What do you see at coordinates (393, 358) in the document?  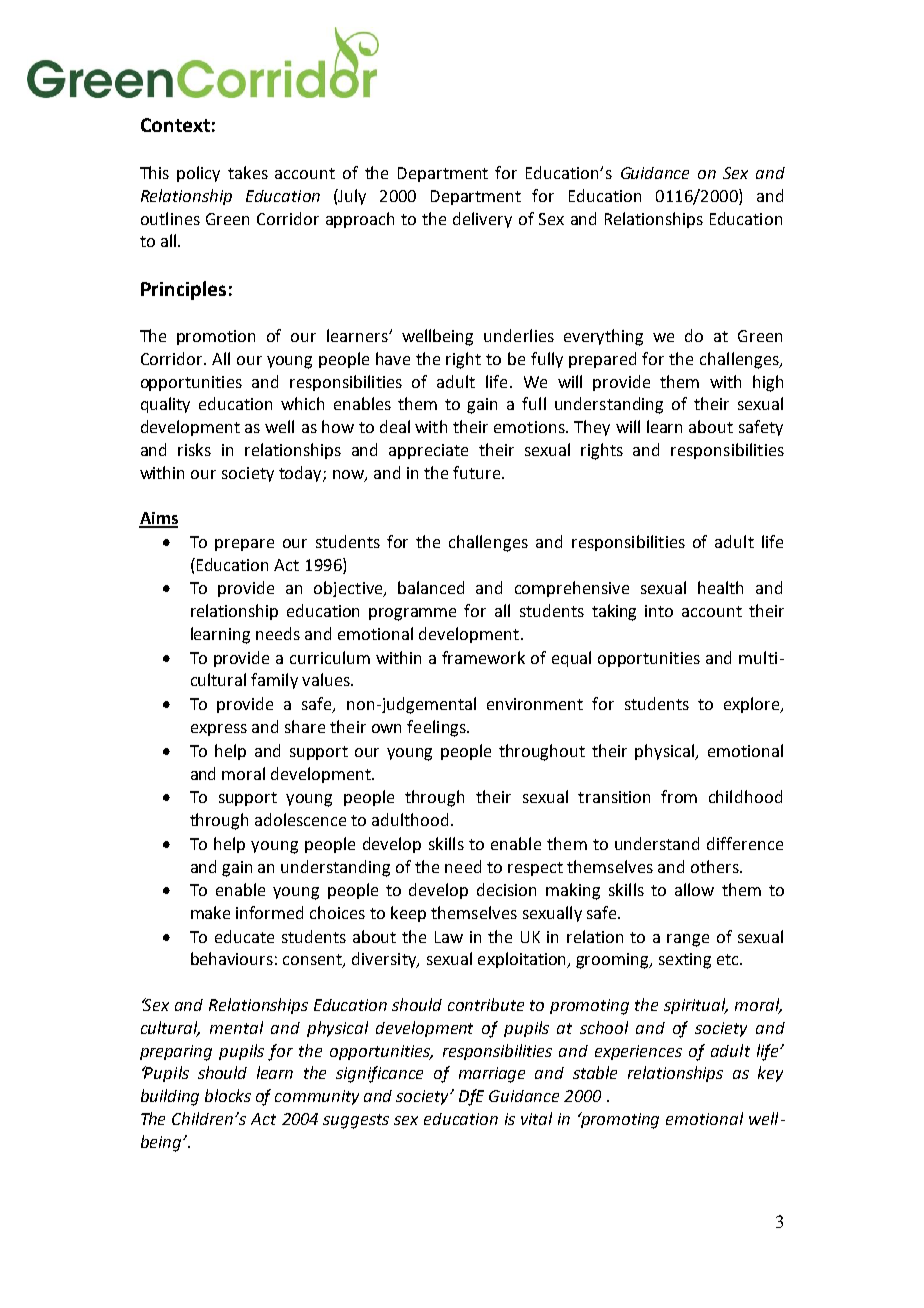 I see `have` at bounding box center [393, 358].
